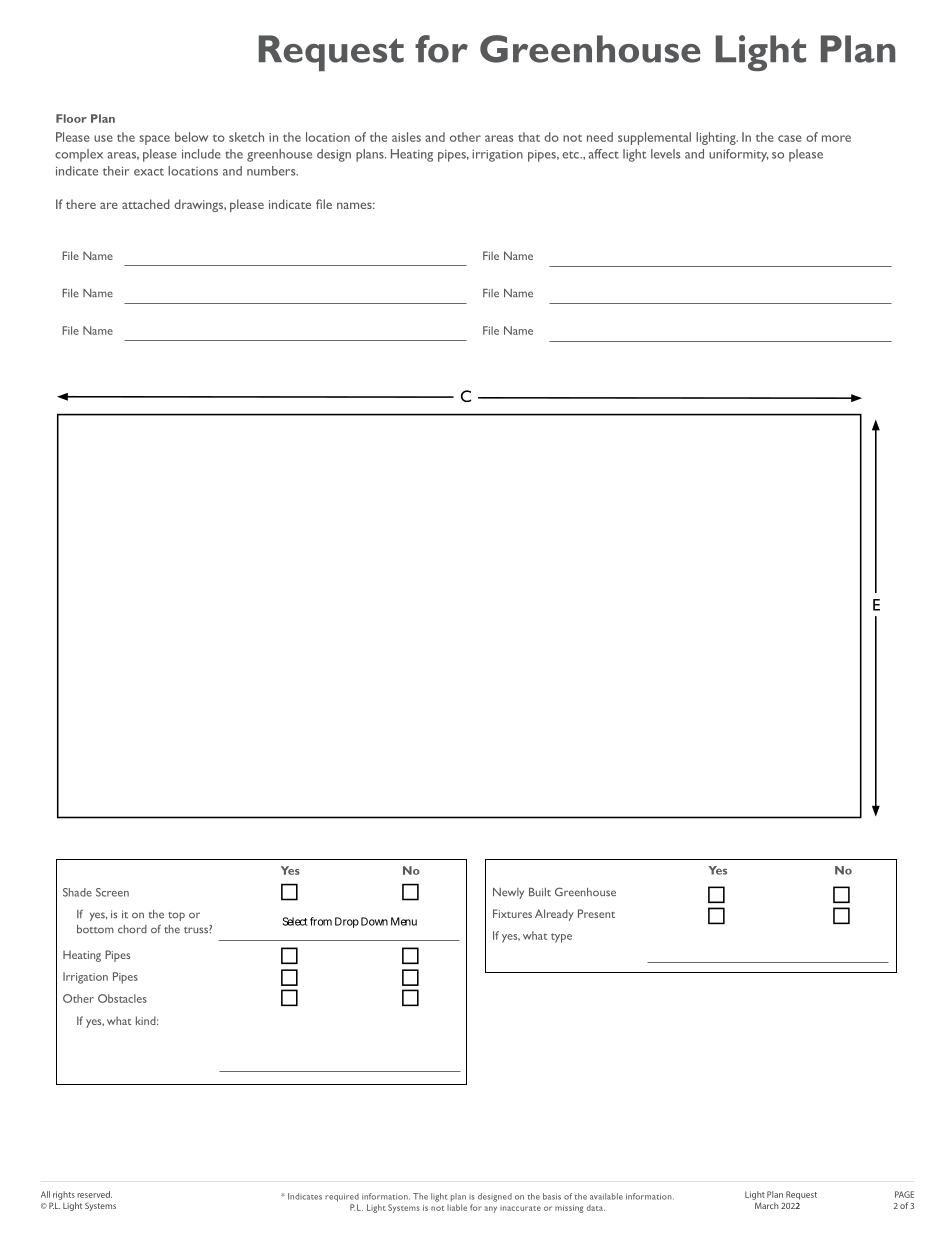 The width and height of the image is (952, 1233). Describe the element at coordinates (132, 929) in the image. I see `chord` at that location.
